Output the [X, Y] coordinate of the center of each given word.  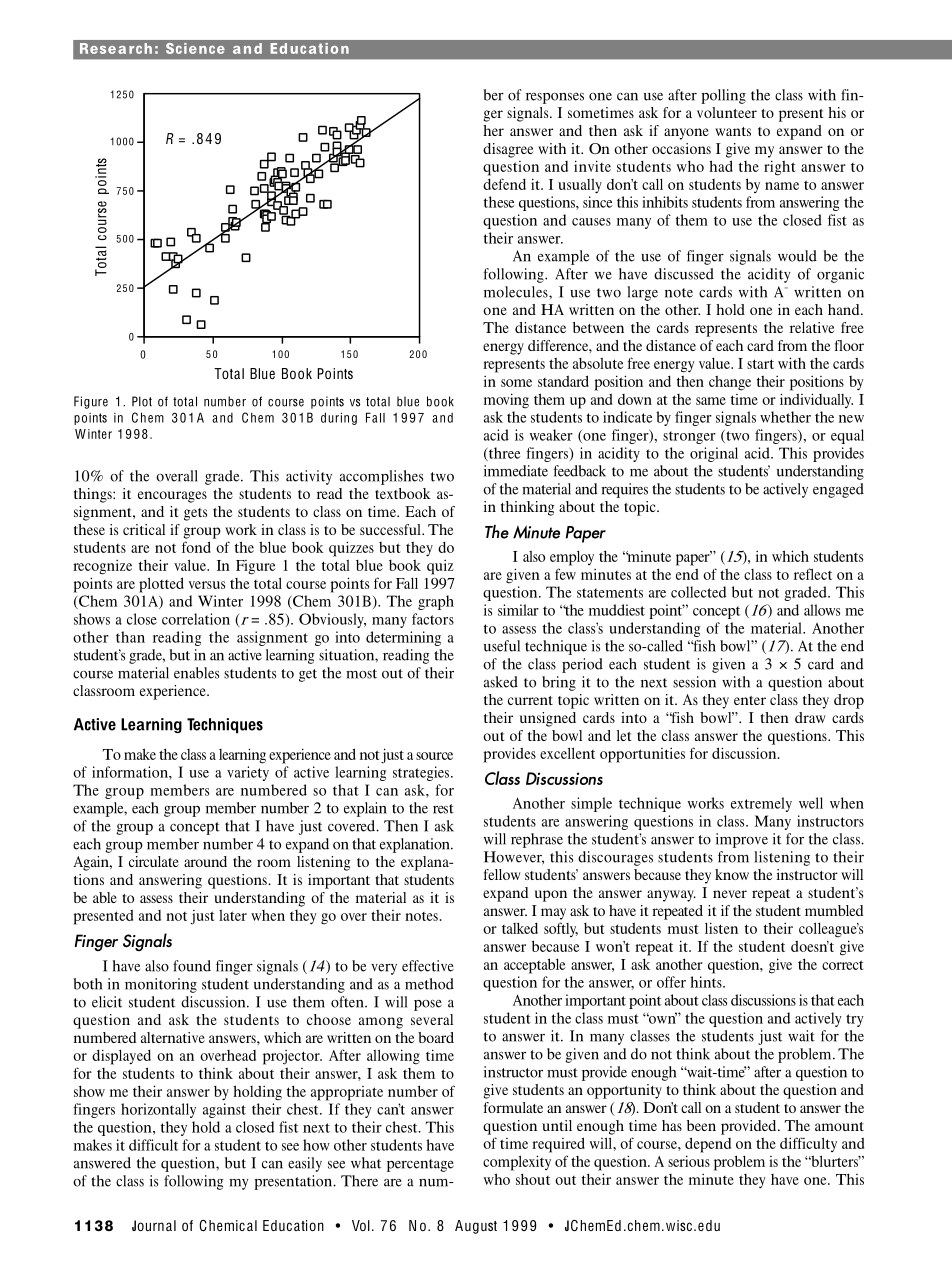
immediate [516, 471]
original [714, 454]
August [476, 1227]
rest [443, 809]
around [205, 861]
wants [733, 131]
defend [504, 184]
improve [742, 840]
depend [708, 1145]
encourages [172, 497]
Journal [154, 1225]
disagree [508, 150]
